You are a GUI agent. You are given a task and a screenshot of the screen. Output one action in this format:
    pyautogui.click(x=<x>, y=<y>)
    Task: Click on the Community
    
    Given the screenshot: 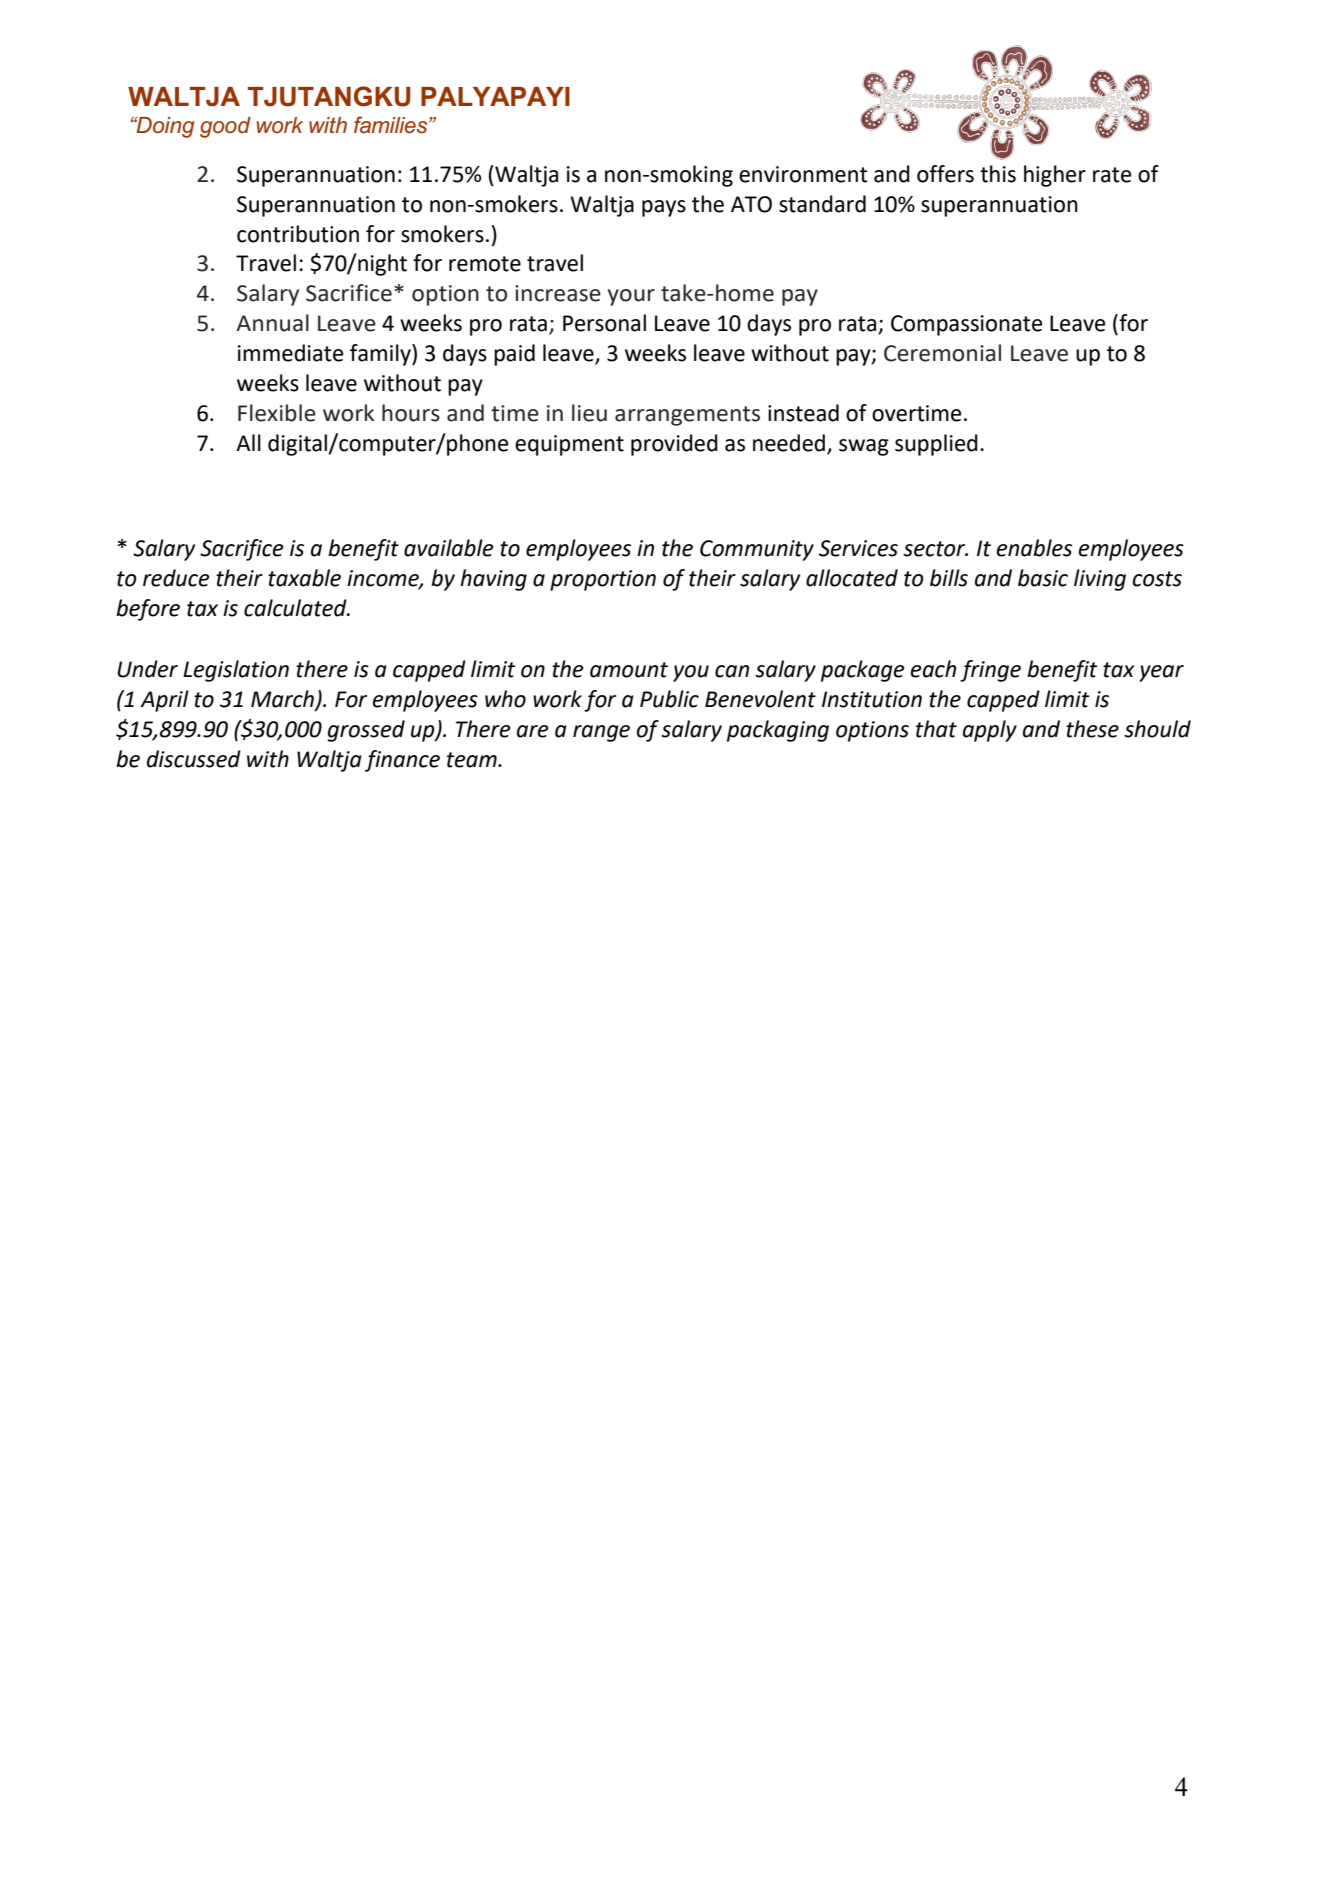 What is the action you would take?
    pyautogui.click(x=757, y=550)
